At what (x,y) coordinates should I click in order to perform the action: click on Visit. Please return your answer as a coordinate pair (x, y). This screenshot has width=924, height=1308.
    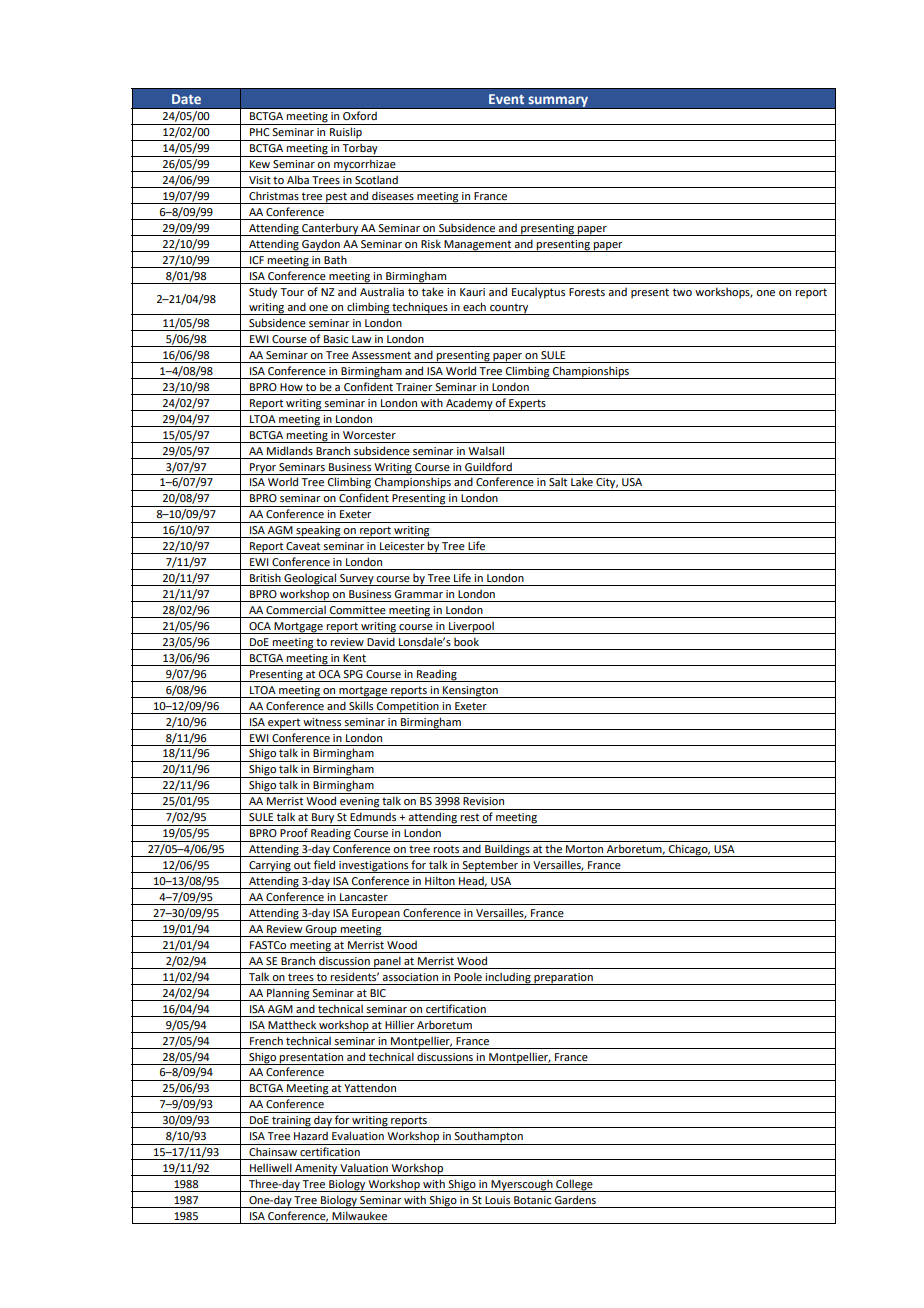
    Looking at the image, I should click on (260, 180).
